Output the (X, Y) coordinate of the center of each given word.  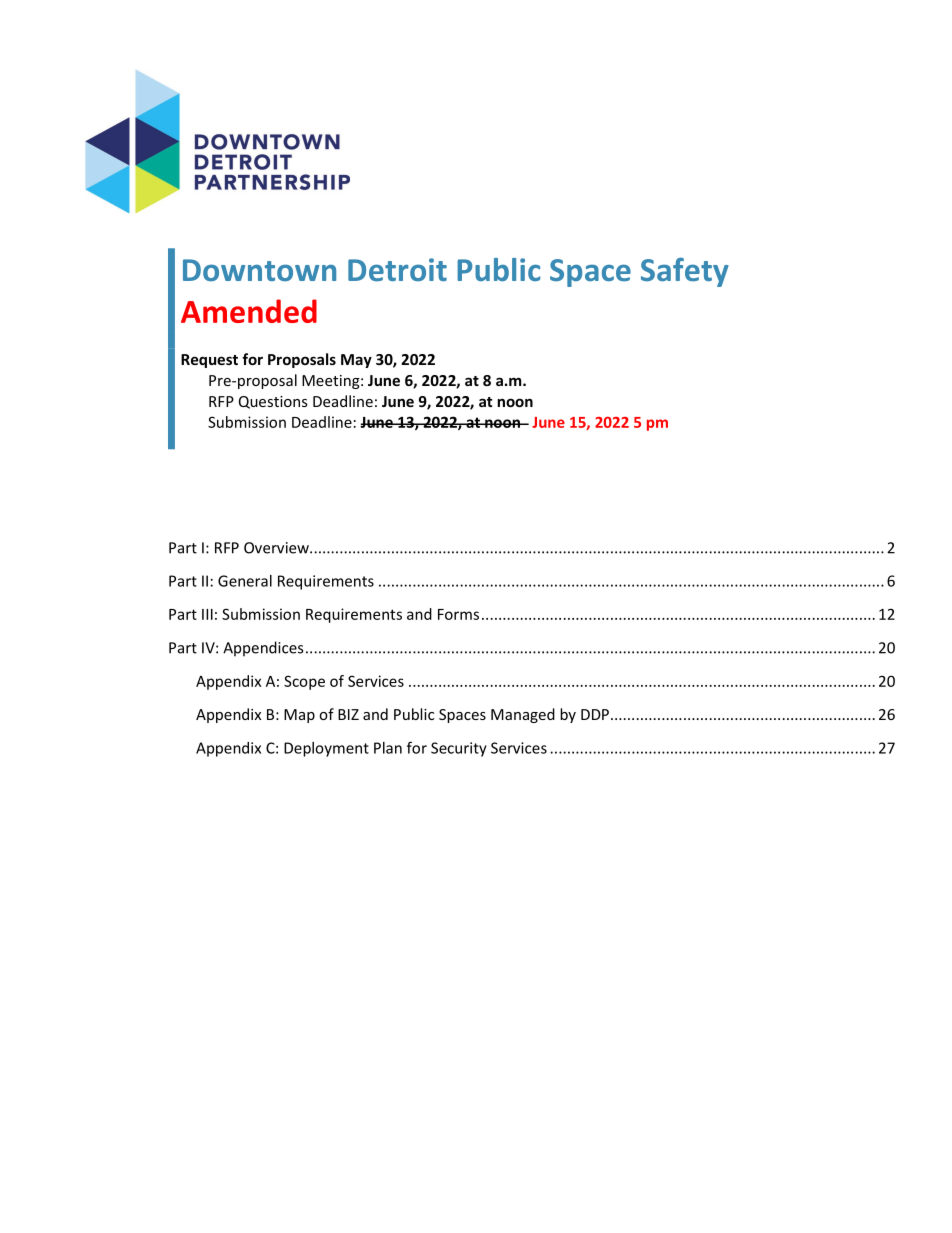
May (356, 361)
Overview (277, 548)
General (245, 581)
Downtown (259, 270)
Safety (685, 272)
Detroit (397, 269)
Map (299, 716)
